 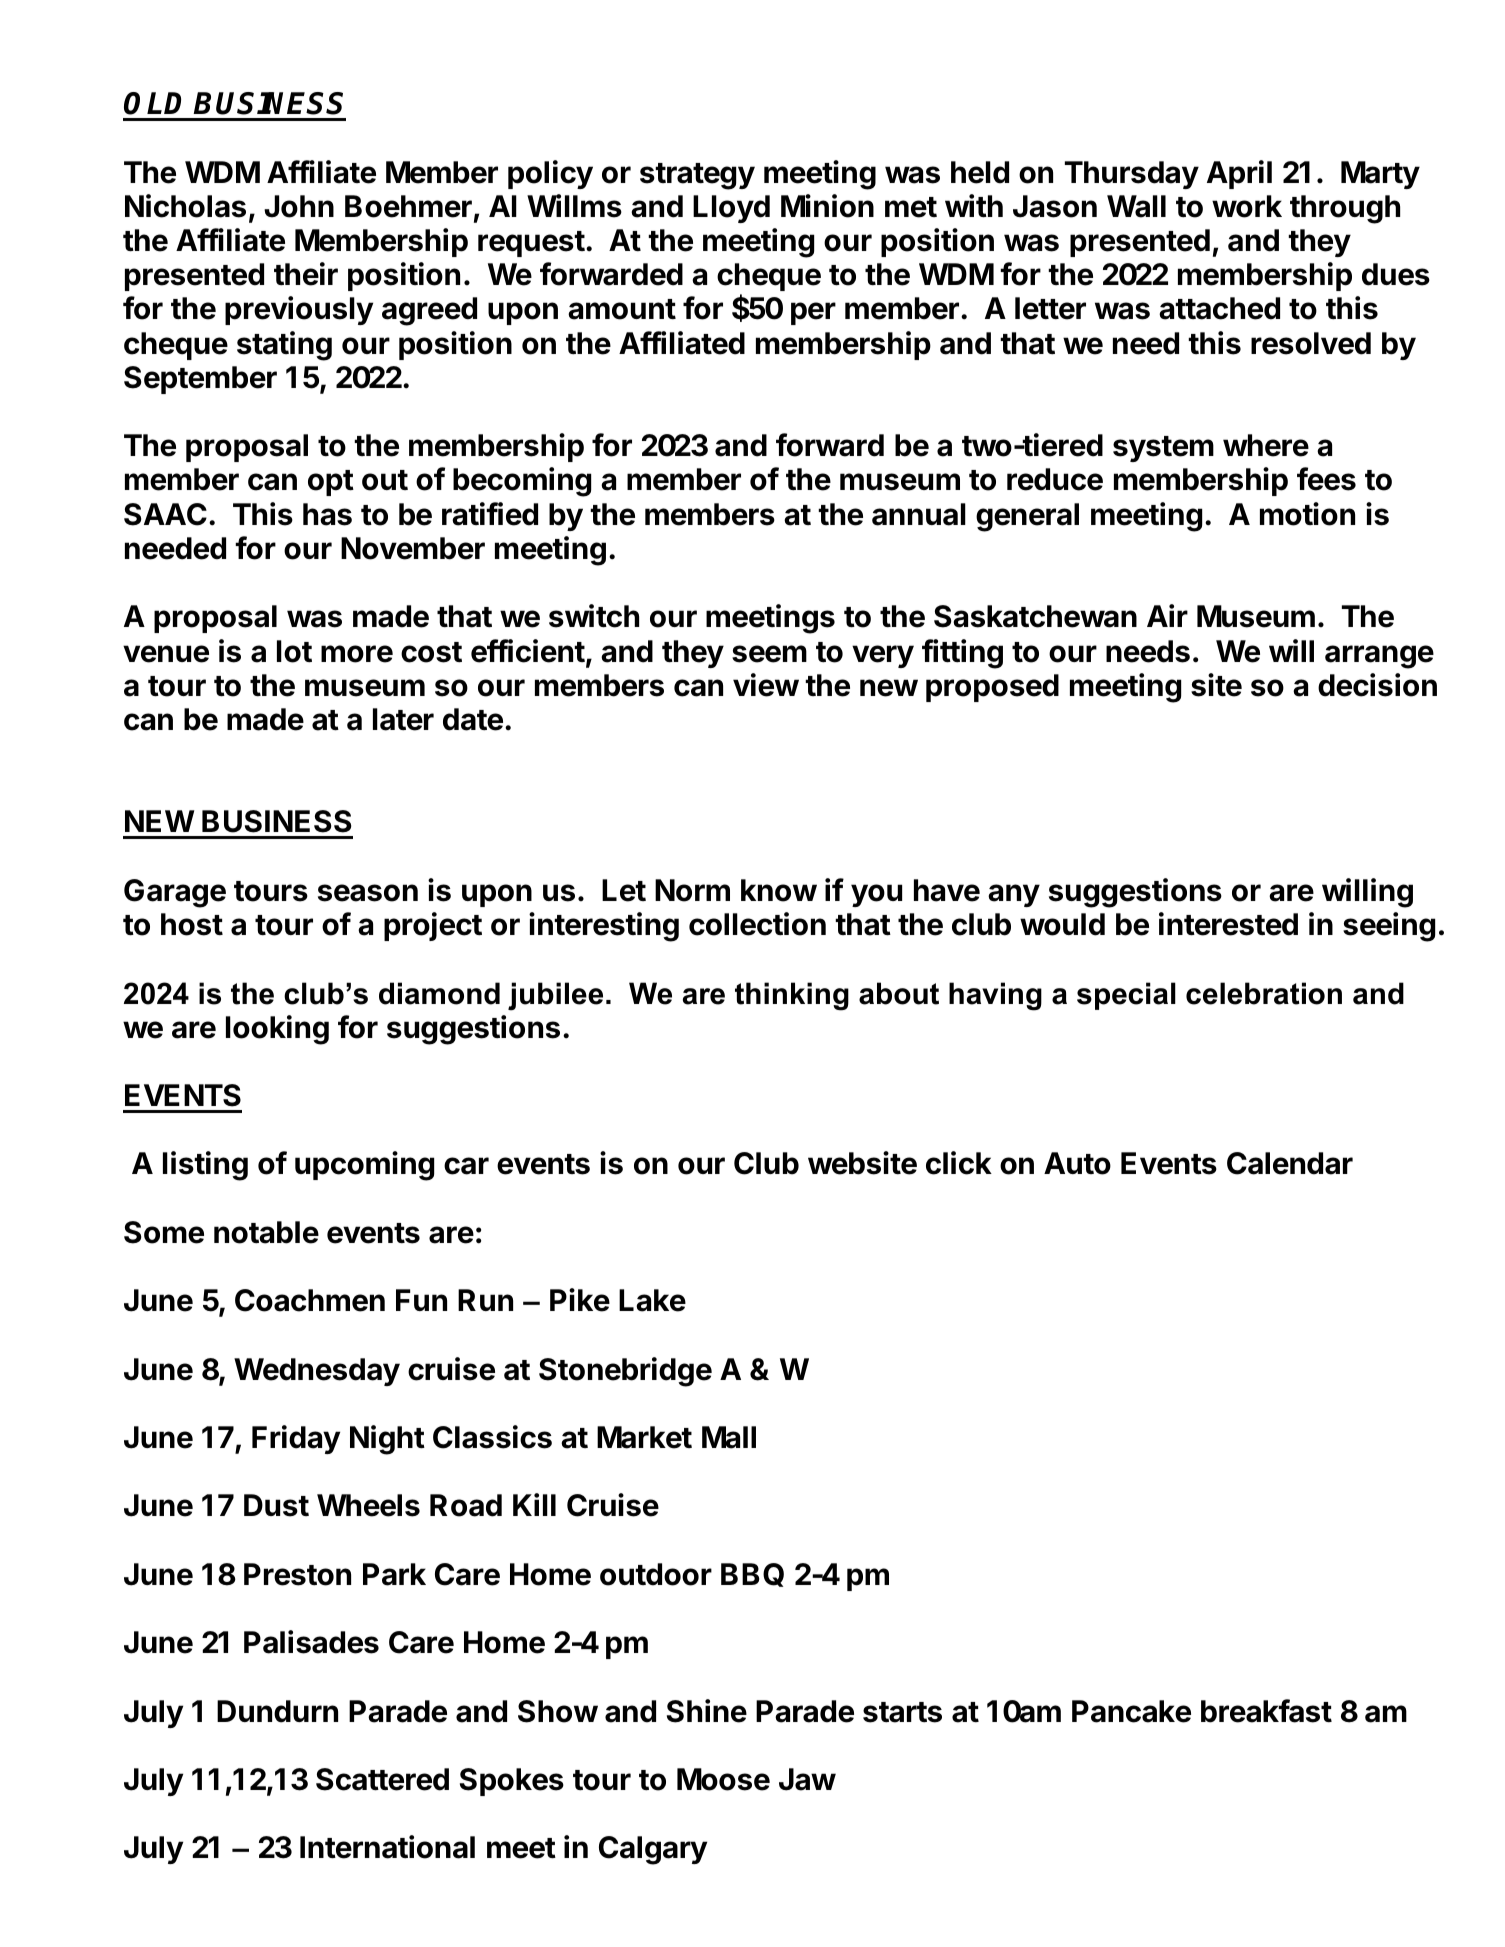 I want to click on view, so click(x=766, y=685).
